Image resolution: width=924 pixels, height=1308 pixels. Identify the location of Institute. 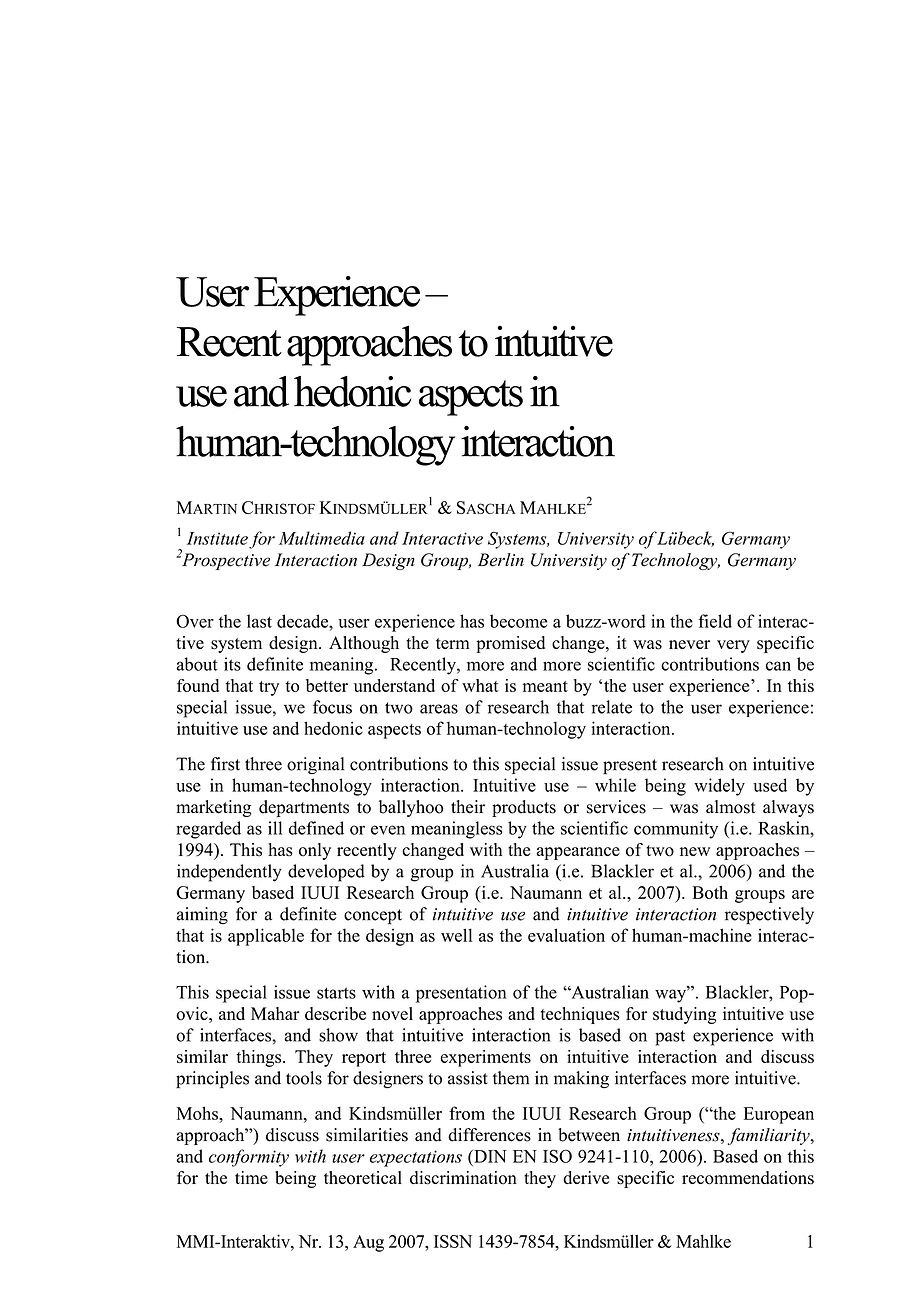
(217, 538).
